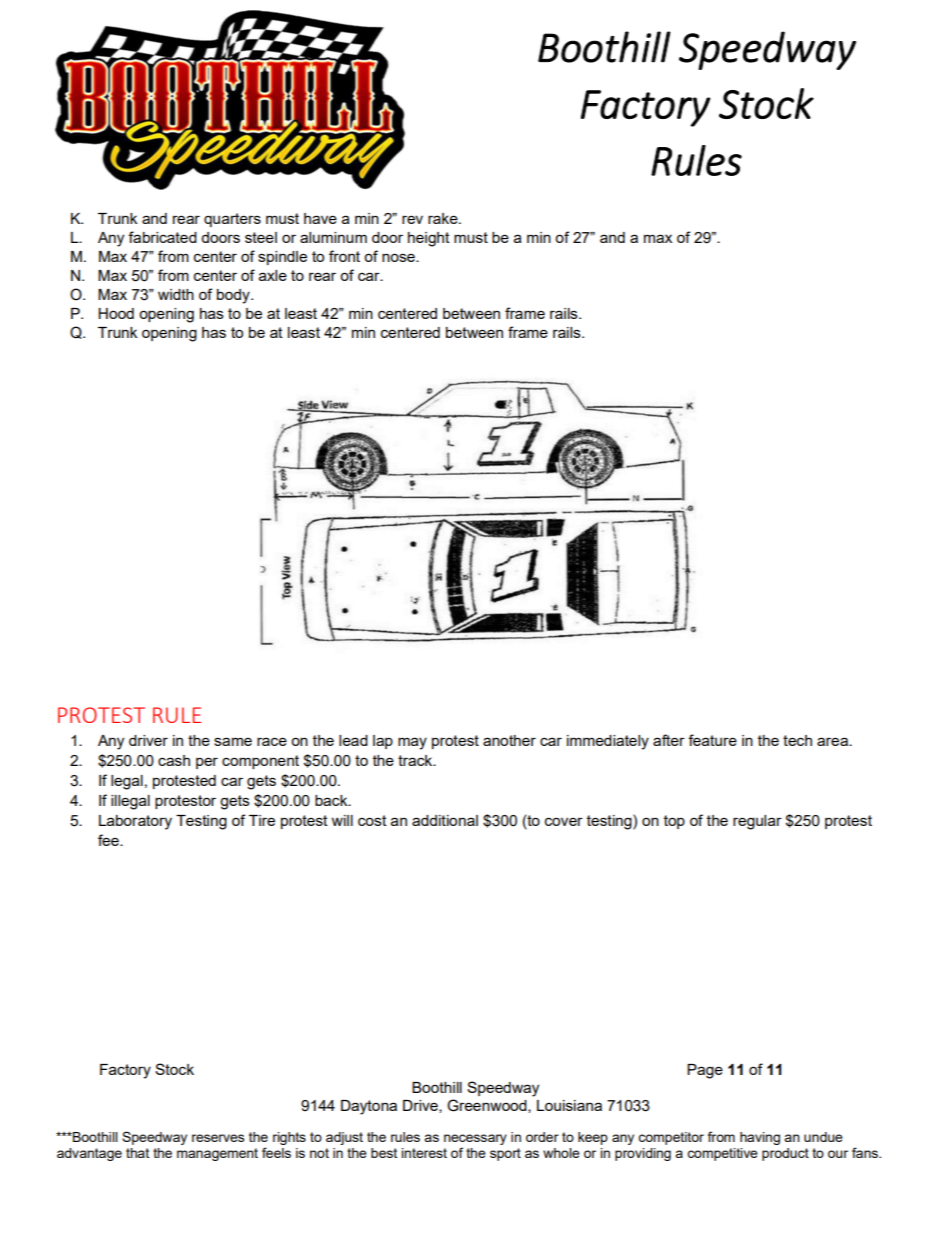 This screenshot has height=1233, width=952. What do you see at coordinates (712, 740) in the screenshot?
I see `feature` at bounding box center [712, 740].
